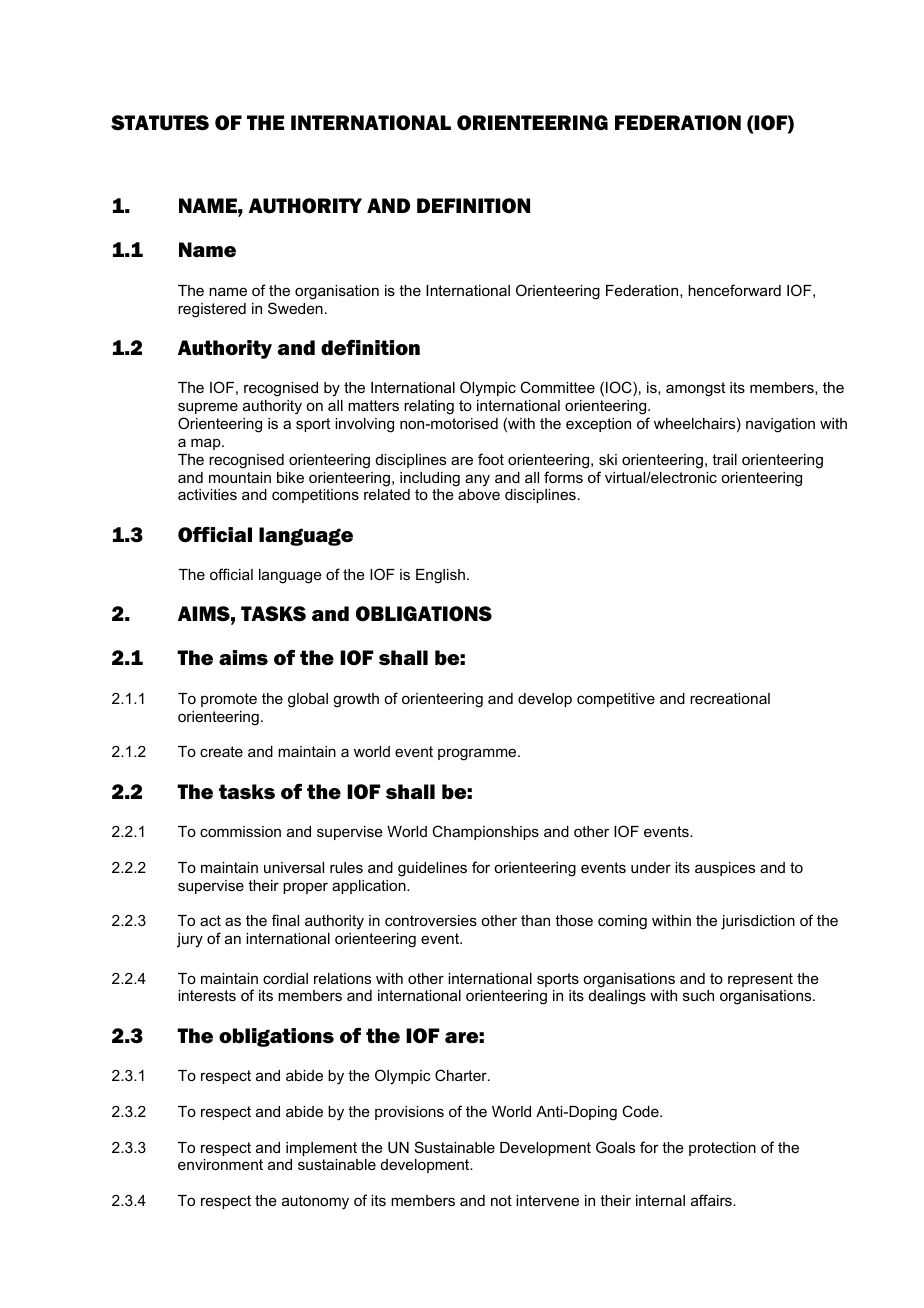  What do you see at coordinates (440, 576) in the screenshot?
I see `English` at bounding box center [440, 576].
